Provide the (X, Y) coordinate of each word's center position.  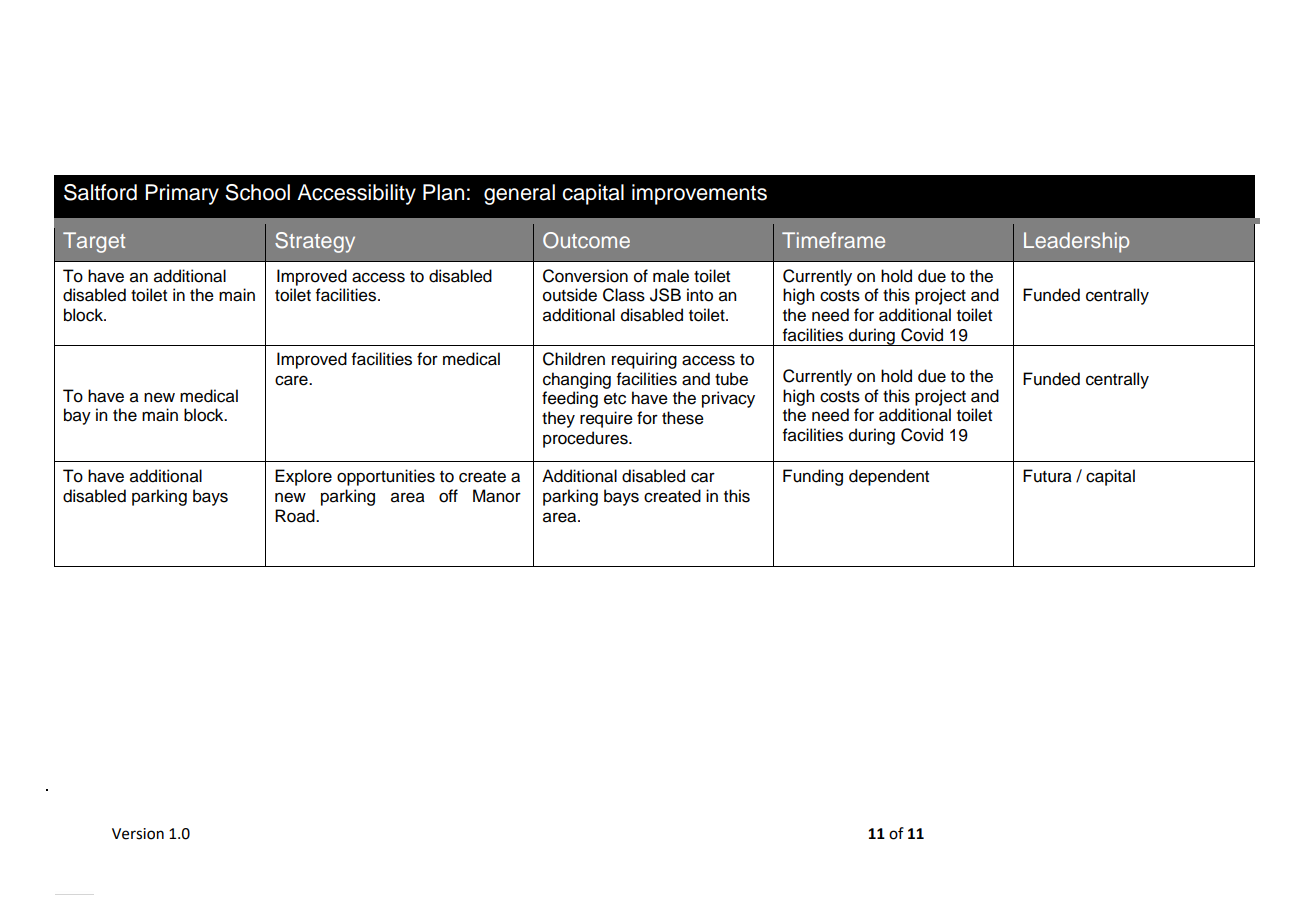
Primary (182, 194)
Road (296, 516)
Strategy (315, 242)
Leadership (1076, 242)
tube (731, 379)
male (671, 276)
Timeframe (833, 240)
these (683, 418)
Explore (303, 477)
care (292, 380)
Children (574, 359)
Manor (497, 496)
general (519, 194)
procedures (586, 439)
